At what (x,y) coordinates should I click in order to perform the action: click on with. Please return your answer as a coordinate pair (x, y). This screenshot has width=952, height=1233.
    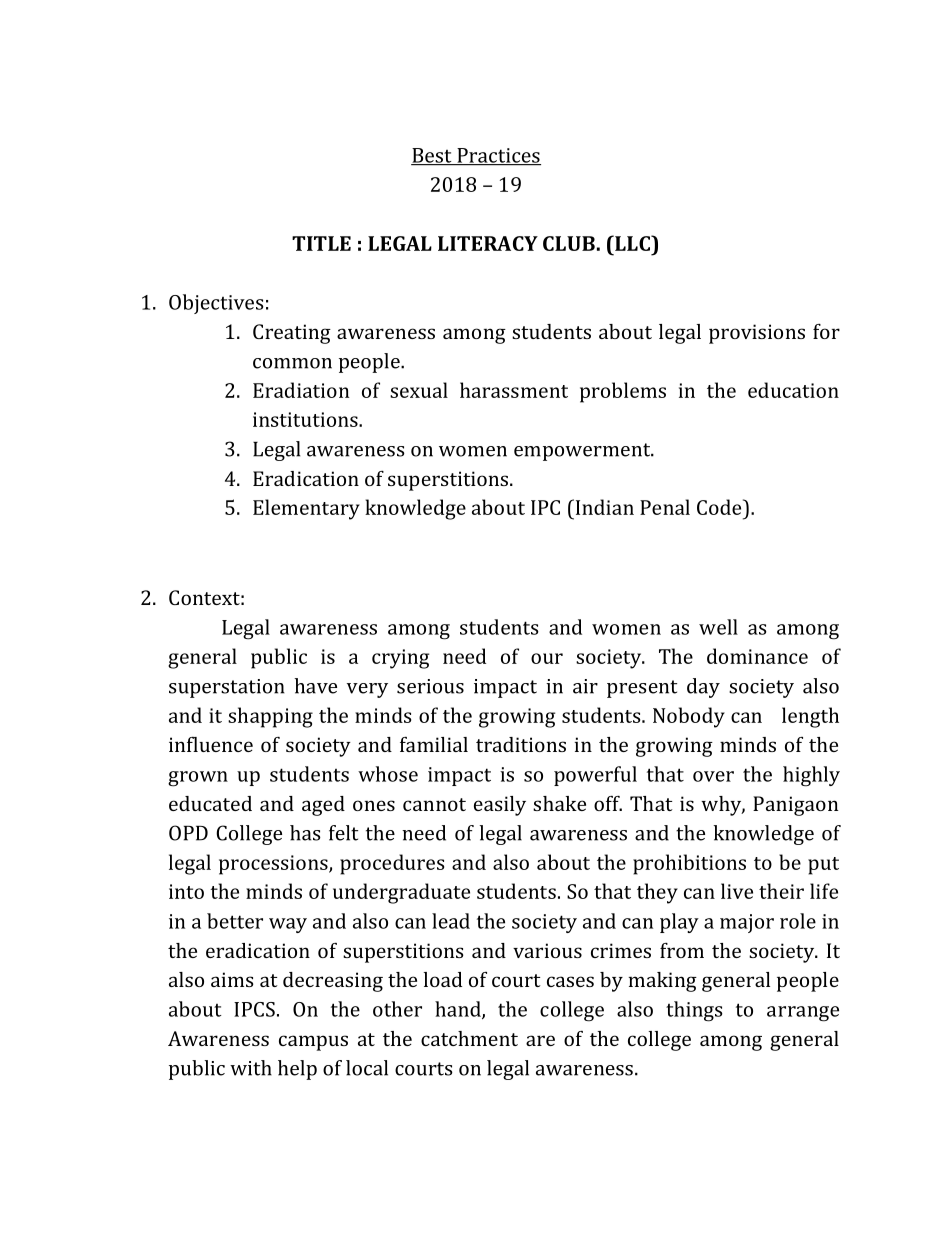
    Looking at the image, I should click on (251, 1068).
